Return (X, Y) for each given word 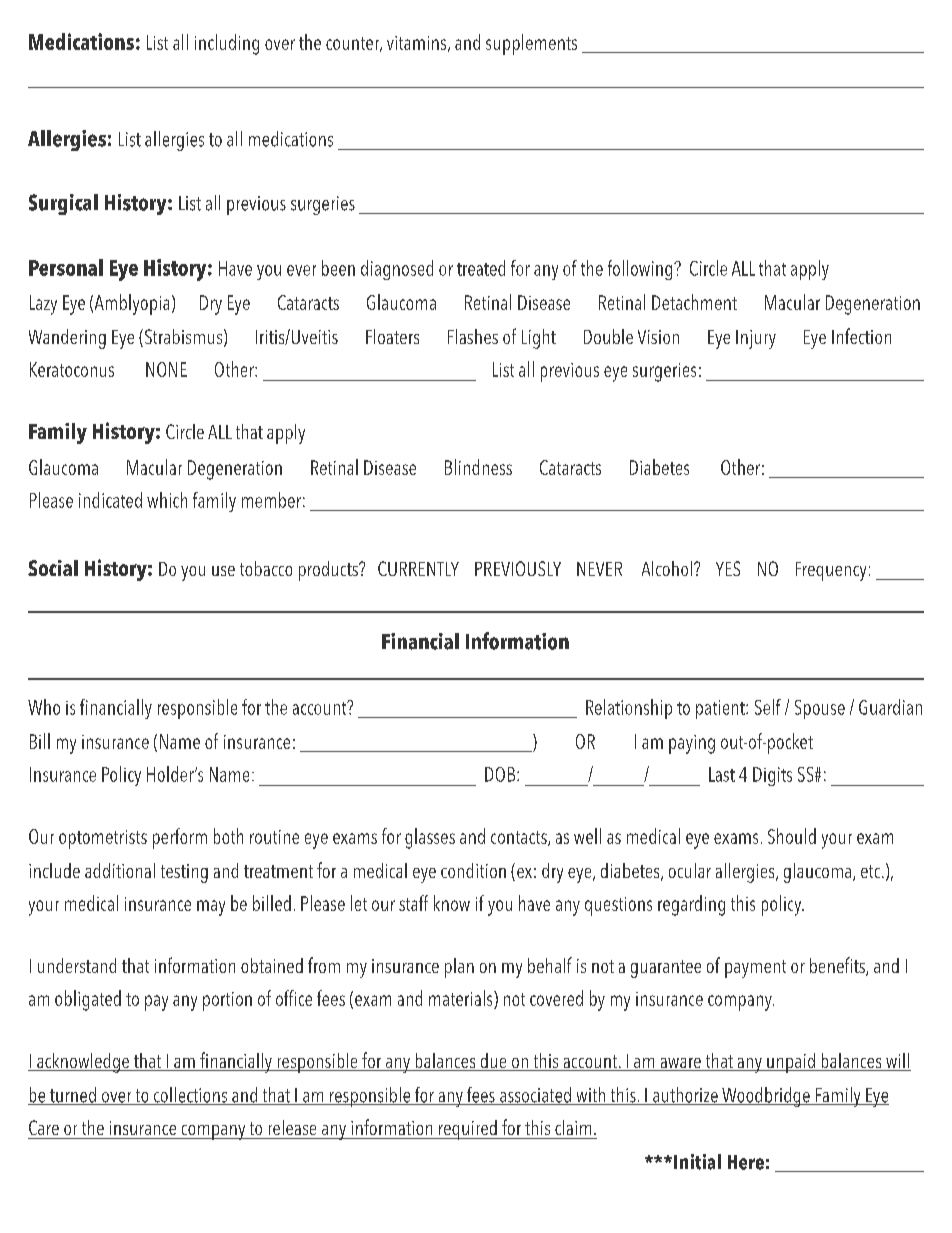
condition (473, 870)
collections (191, 1096)
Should (792, 836)
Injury (756, 339)
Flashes (473, 336)
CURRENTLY (418, 568)
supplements (531, 44)
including (227, 44)
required (468, 1130)
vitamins (418, 44)
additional (120, 870)
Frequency (831, 571)
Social (53, 568)
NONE (166, 369)
